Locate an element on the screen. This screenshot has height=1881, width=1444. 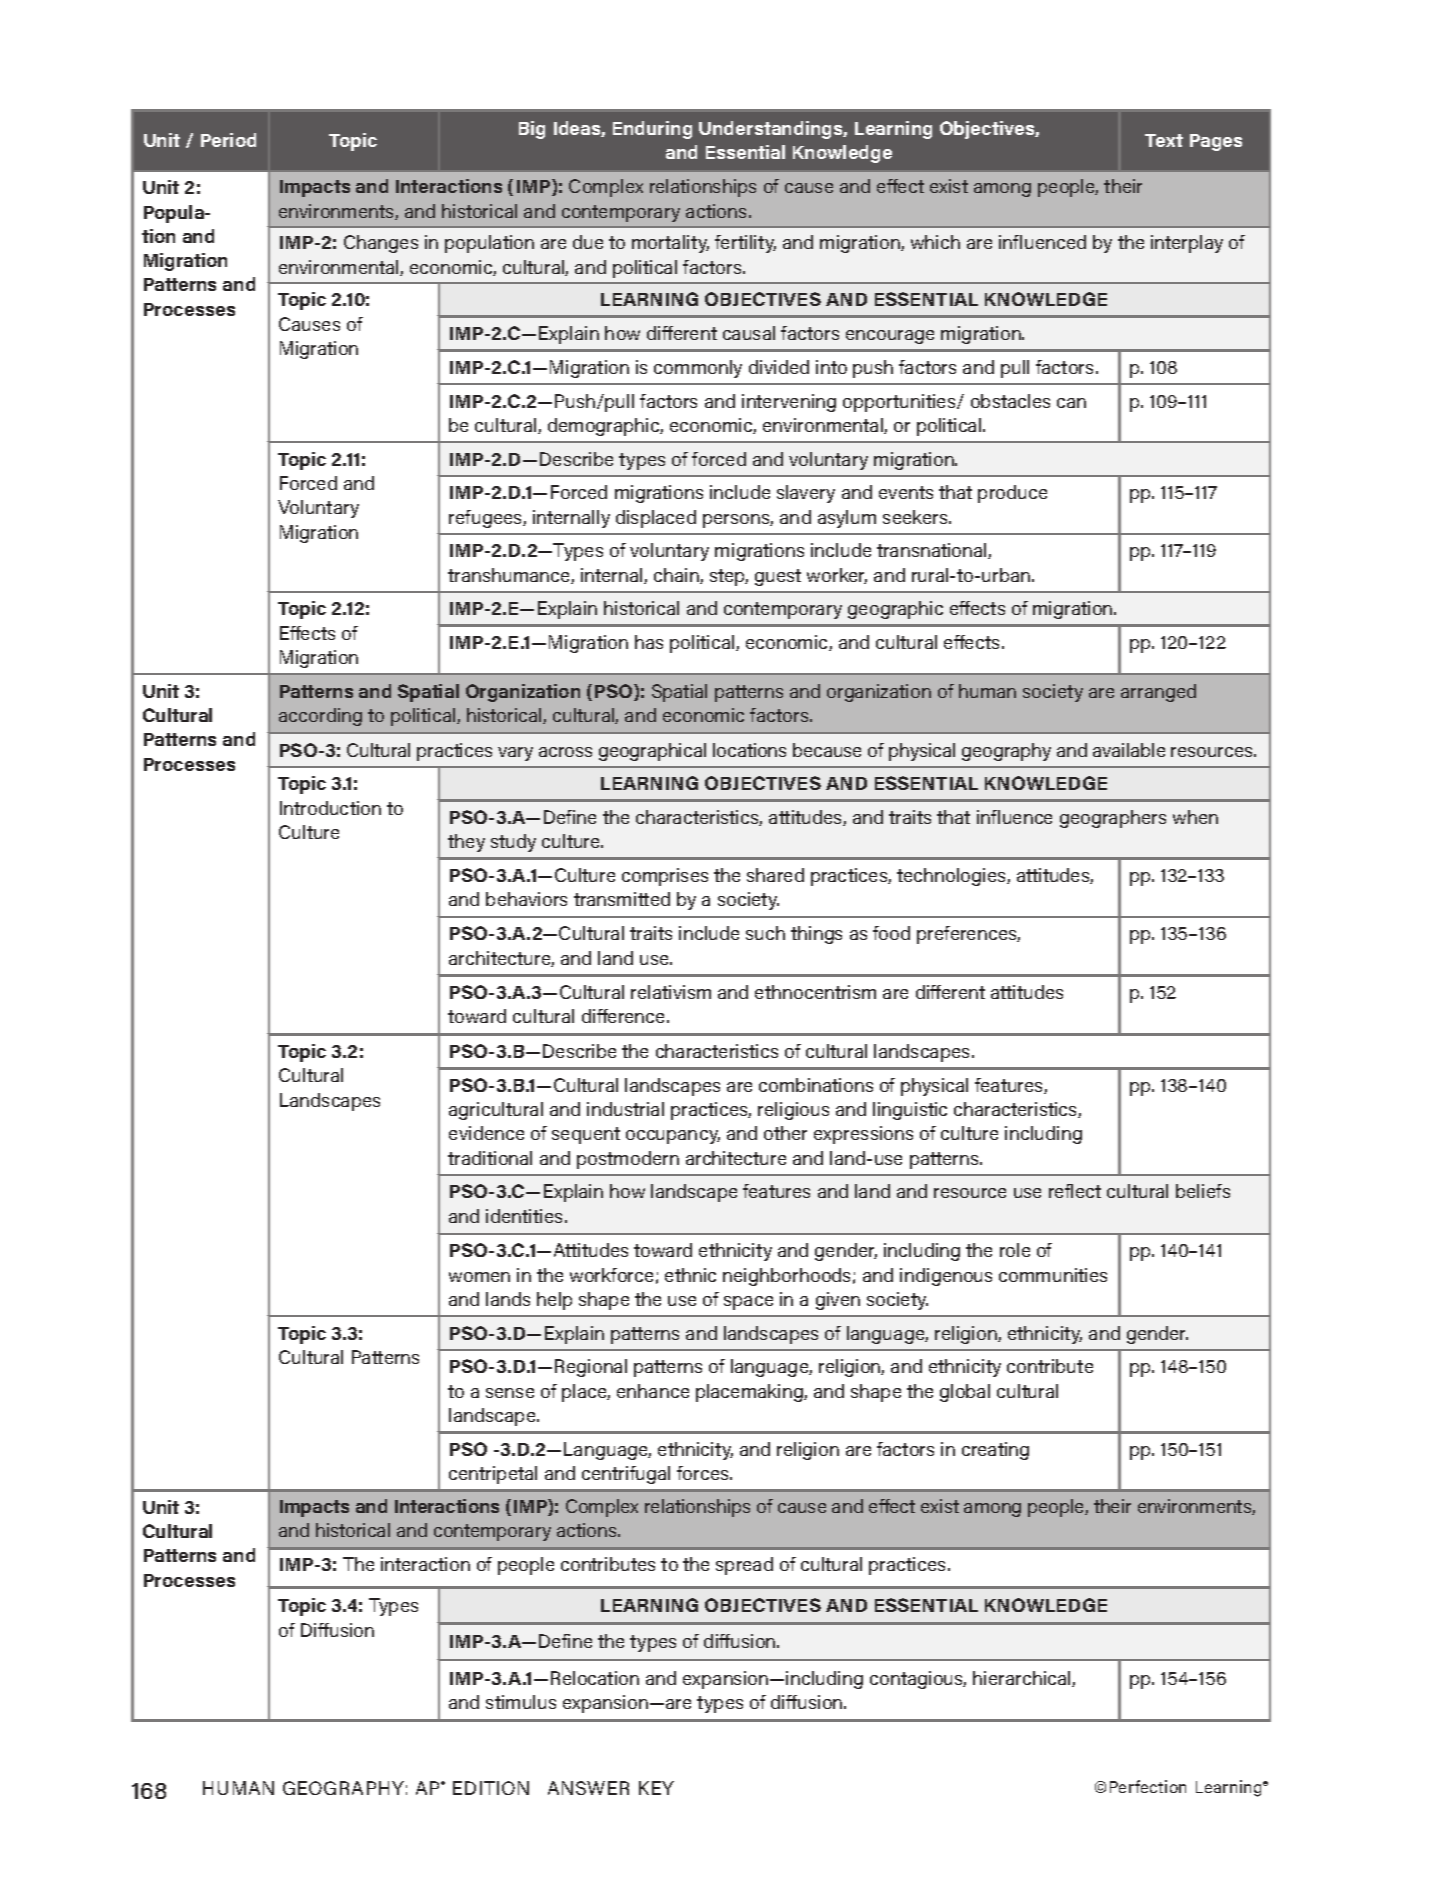
produce is located at coordinates (1012, 494).
